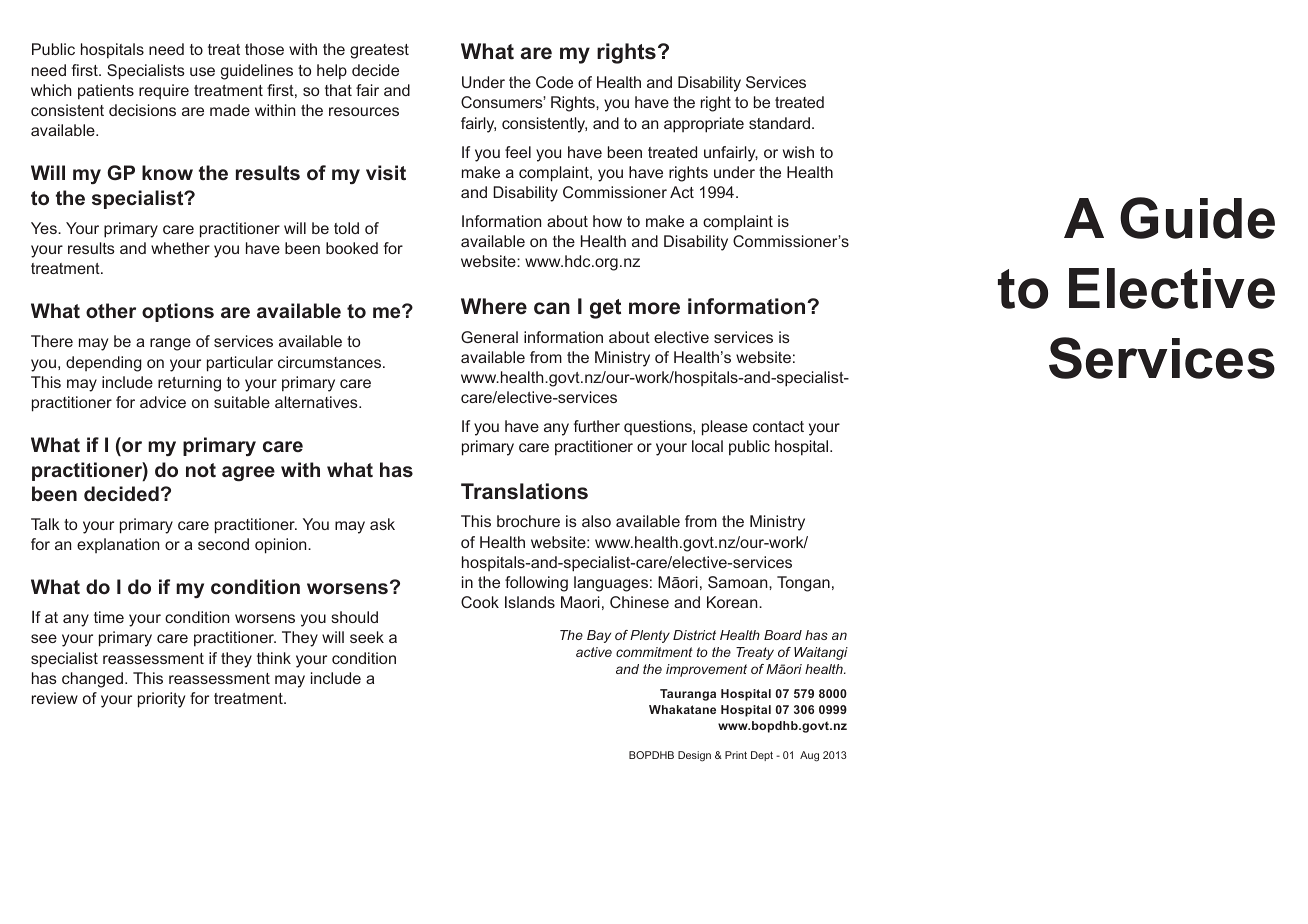 This screenshot has width=1308, height=924. Describe the element at coordinates (163, 402) in the screenshot. I see `advice` at that location.
